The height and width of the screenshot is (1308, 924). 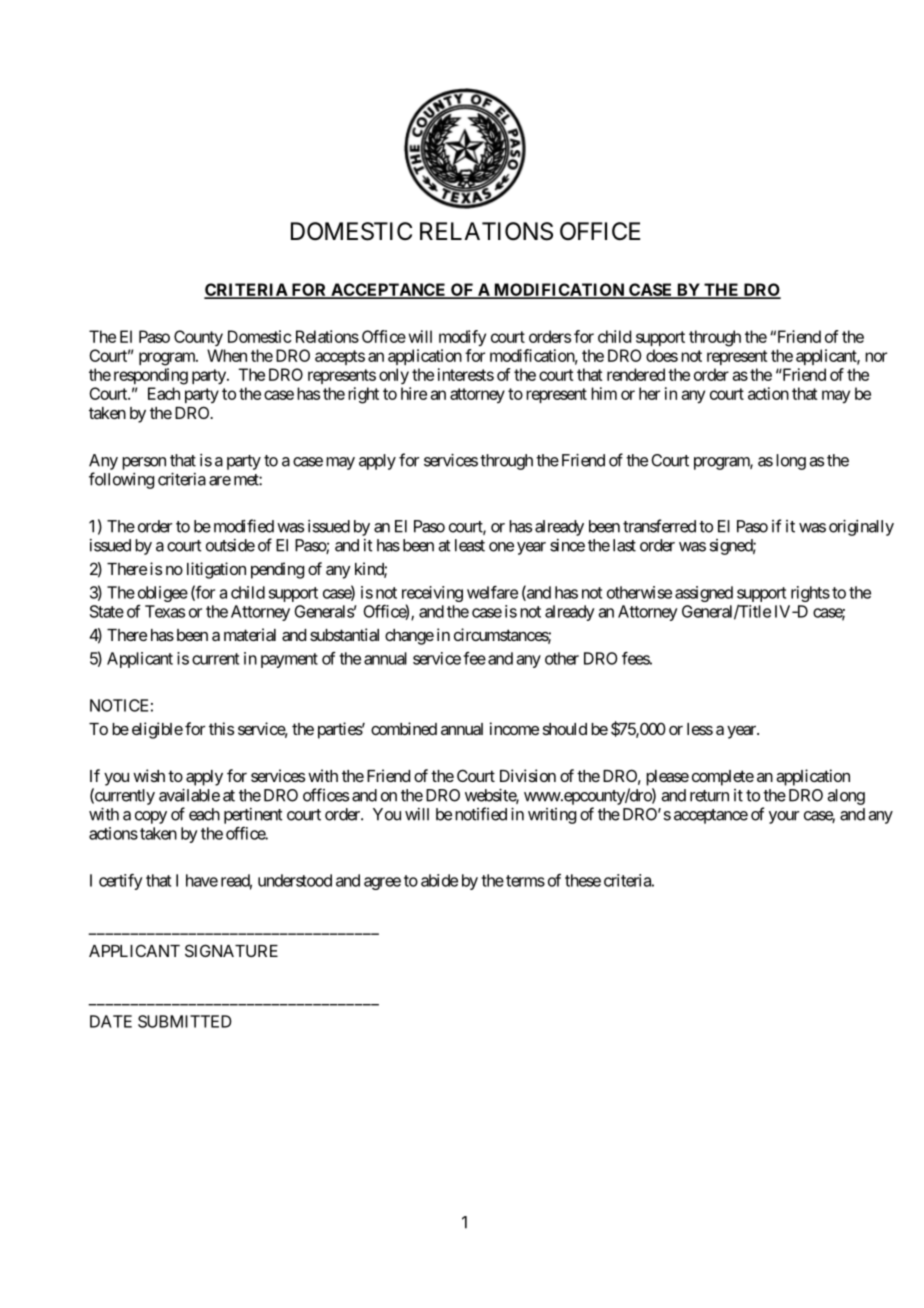 I want to click on return, so click(x=709, y=796).
